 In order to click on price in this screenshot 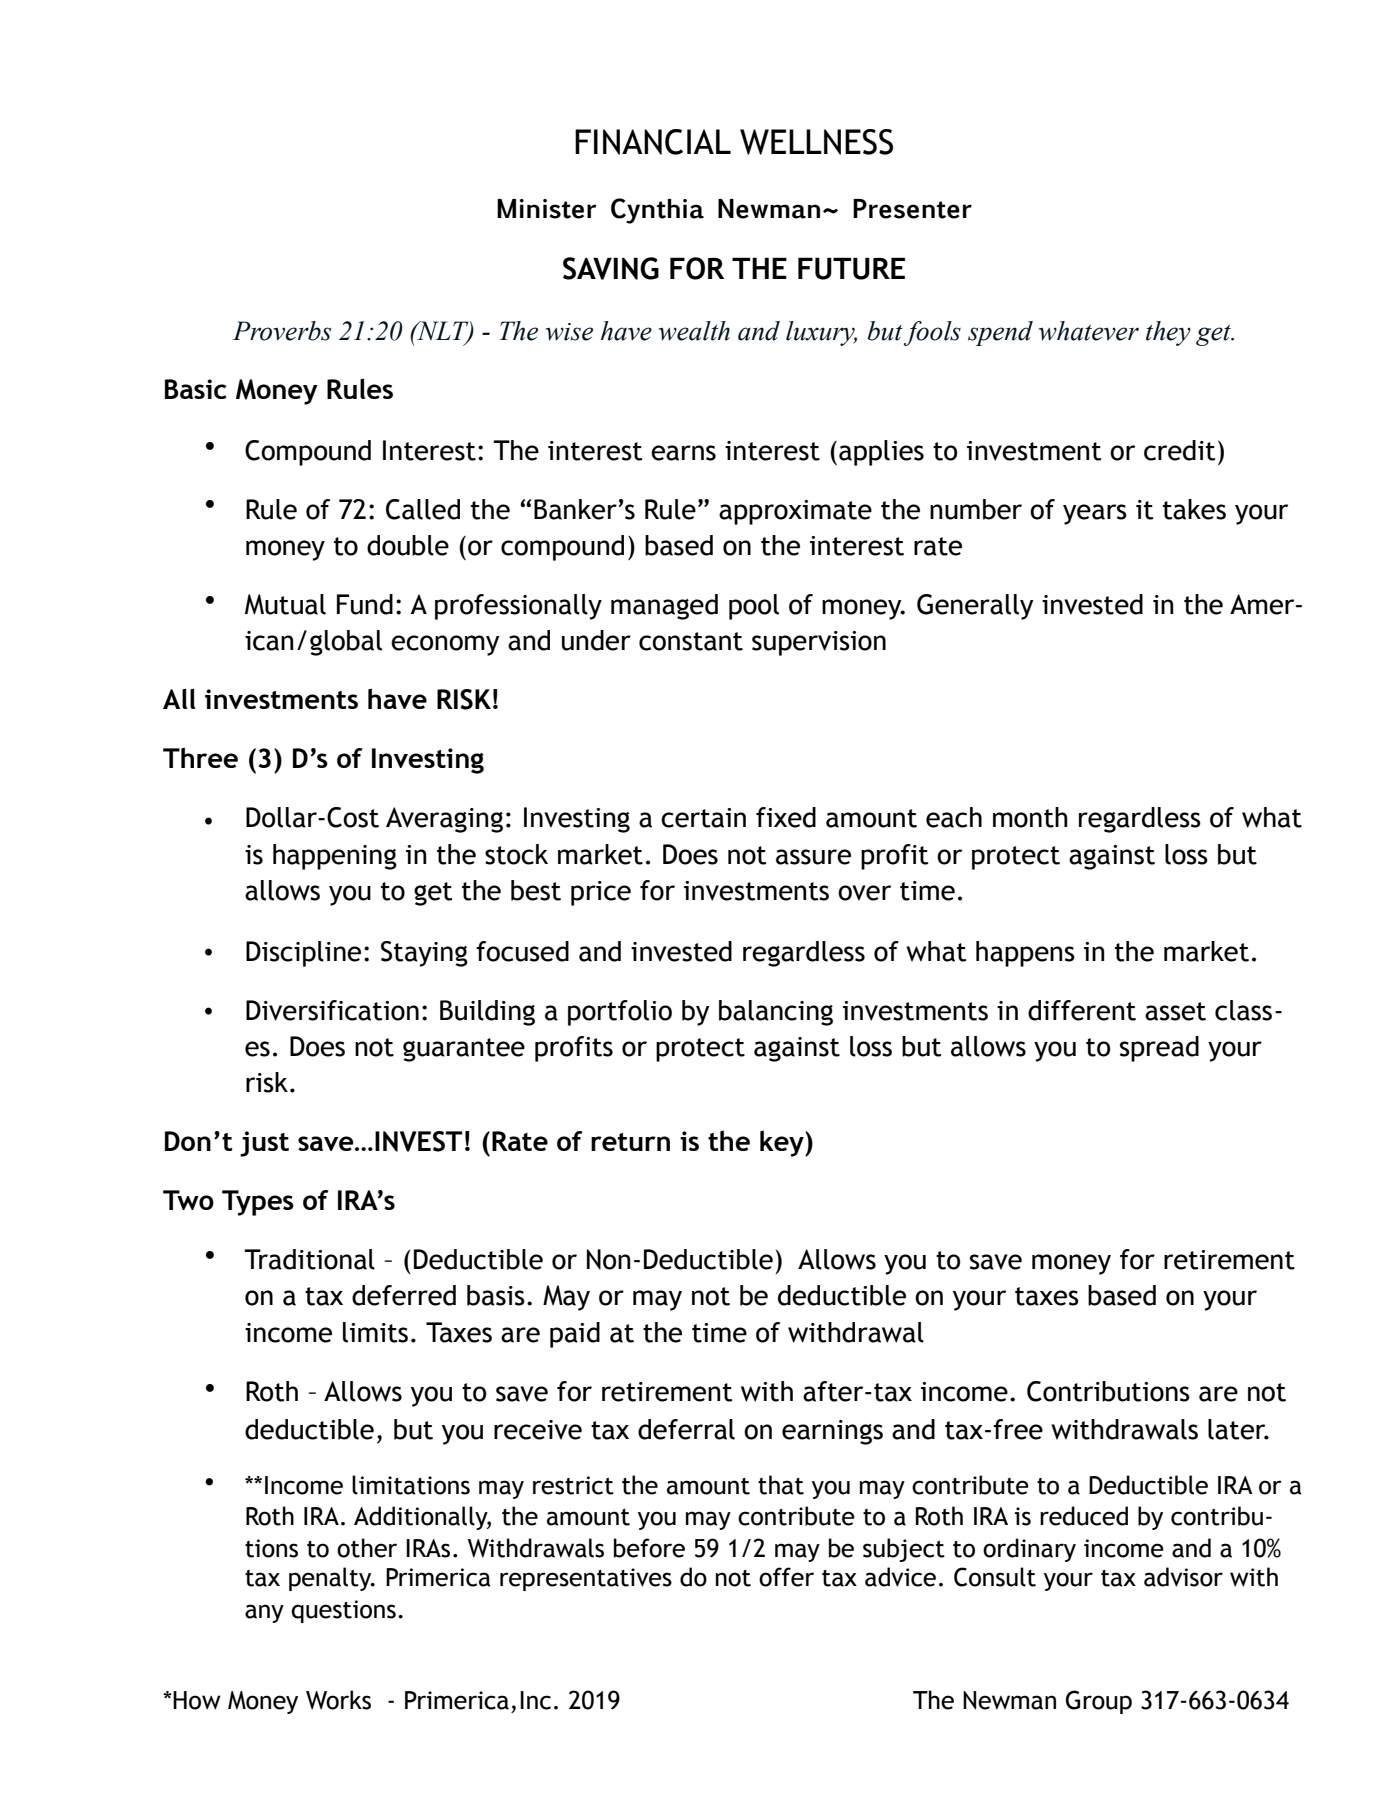, I will do `click(601, 893)`.
